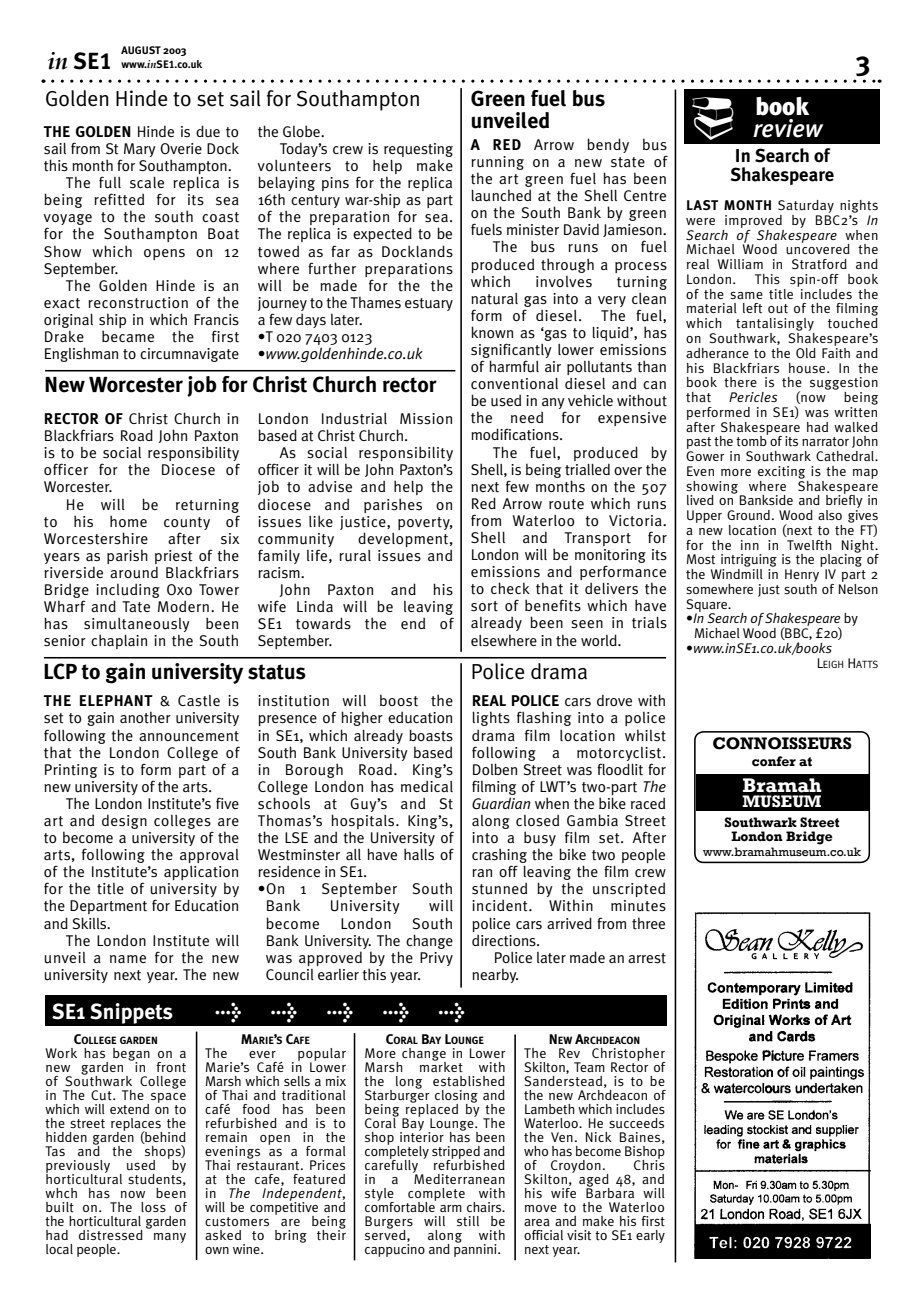  What do you see at coordinates (418, 151) in the image?
I see `requesting` at bounding box center [418, 151].
